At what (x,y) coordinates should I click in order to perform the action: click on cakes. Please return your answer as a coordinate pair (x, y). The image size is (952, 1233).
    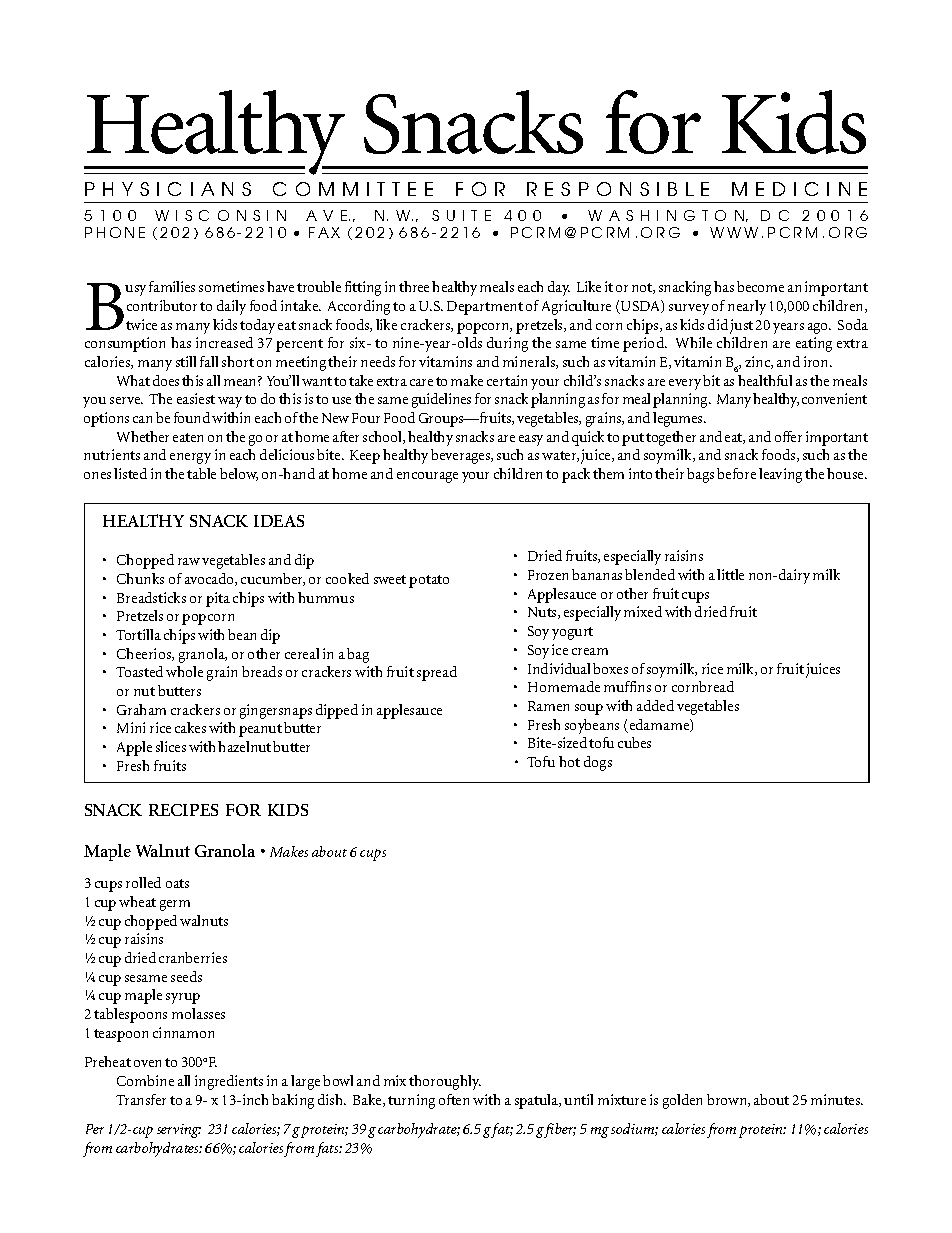
    Looking at the image, I should click on (190, 727).
